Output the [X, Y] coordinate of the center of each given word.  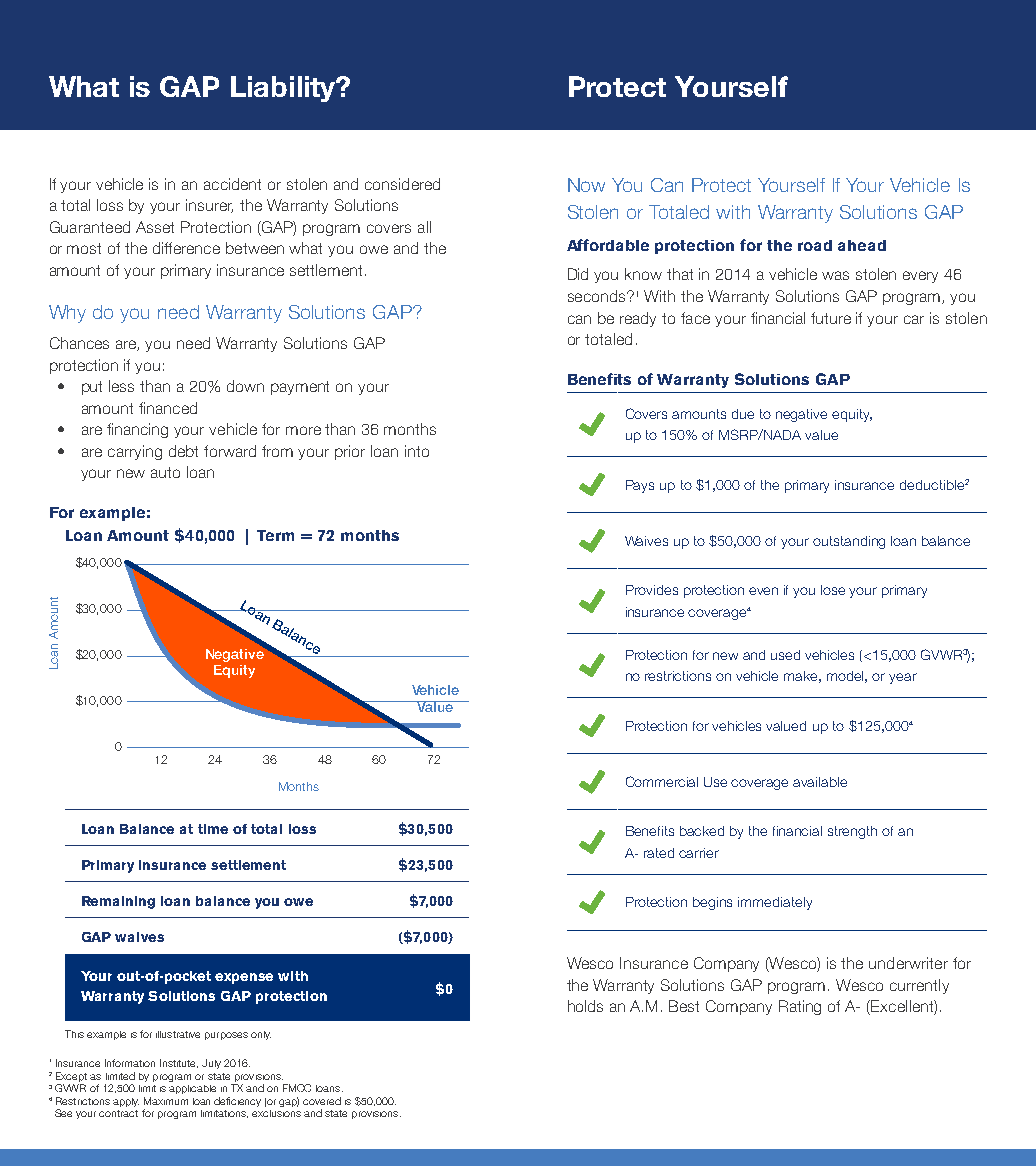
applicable [192, 1089]
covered [322, 1101]
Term [275, 535]
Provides [652, 590]
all [424, 227]
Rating [800, 1007]
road [815, 245]
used [785, 655]
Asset [155, 227]
